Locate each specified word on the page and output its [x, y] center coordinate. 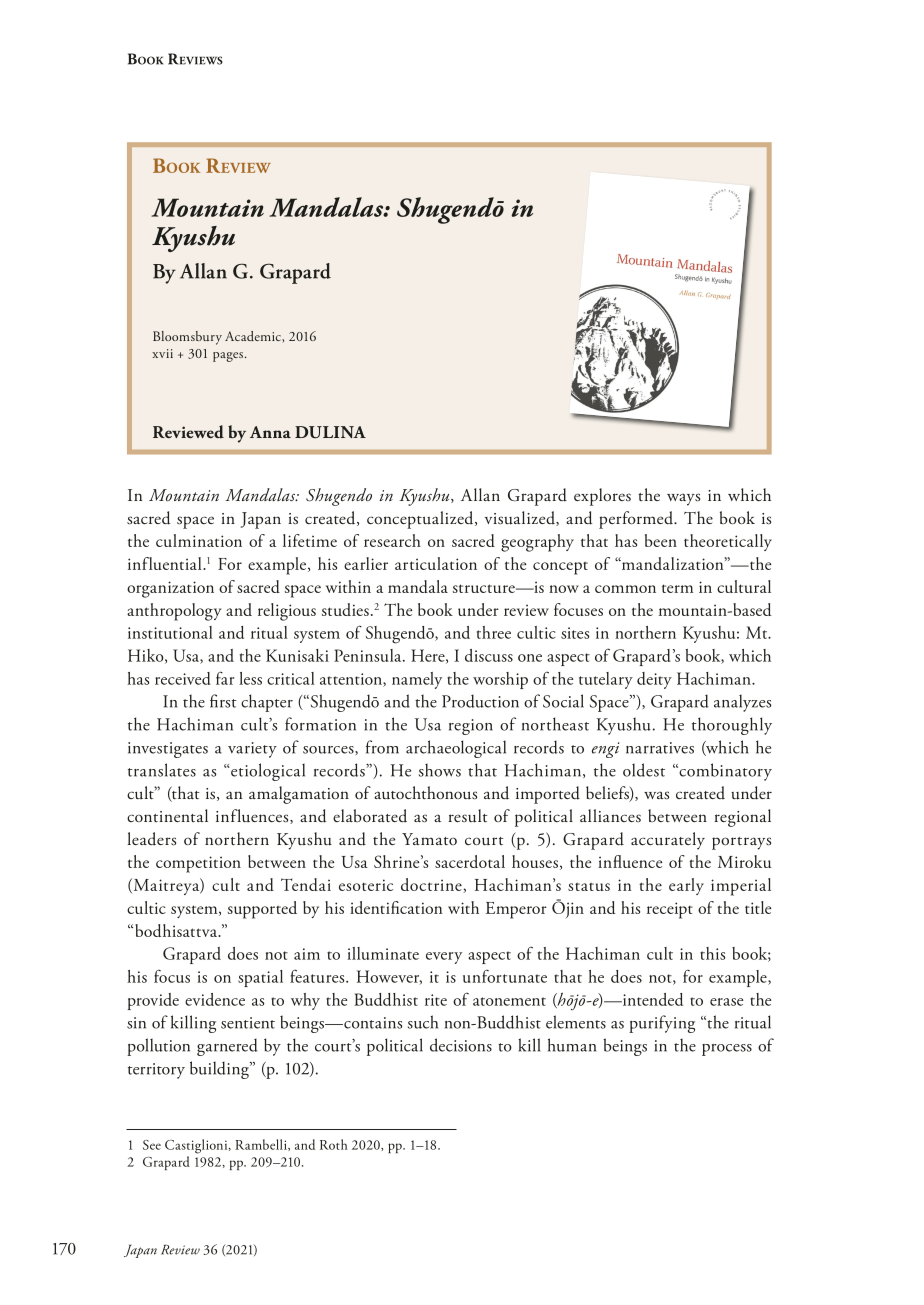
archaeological [456, 749]
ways [683, 499]
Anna [270, 432]
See [152, 1145]
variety [252, 750]
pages [228, 357]
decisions [461, 1045]
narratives [660, 748]
